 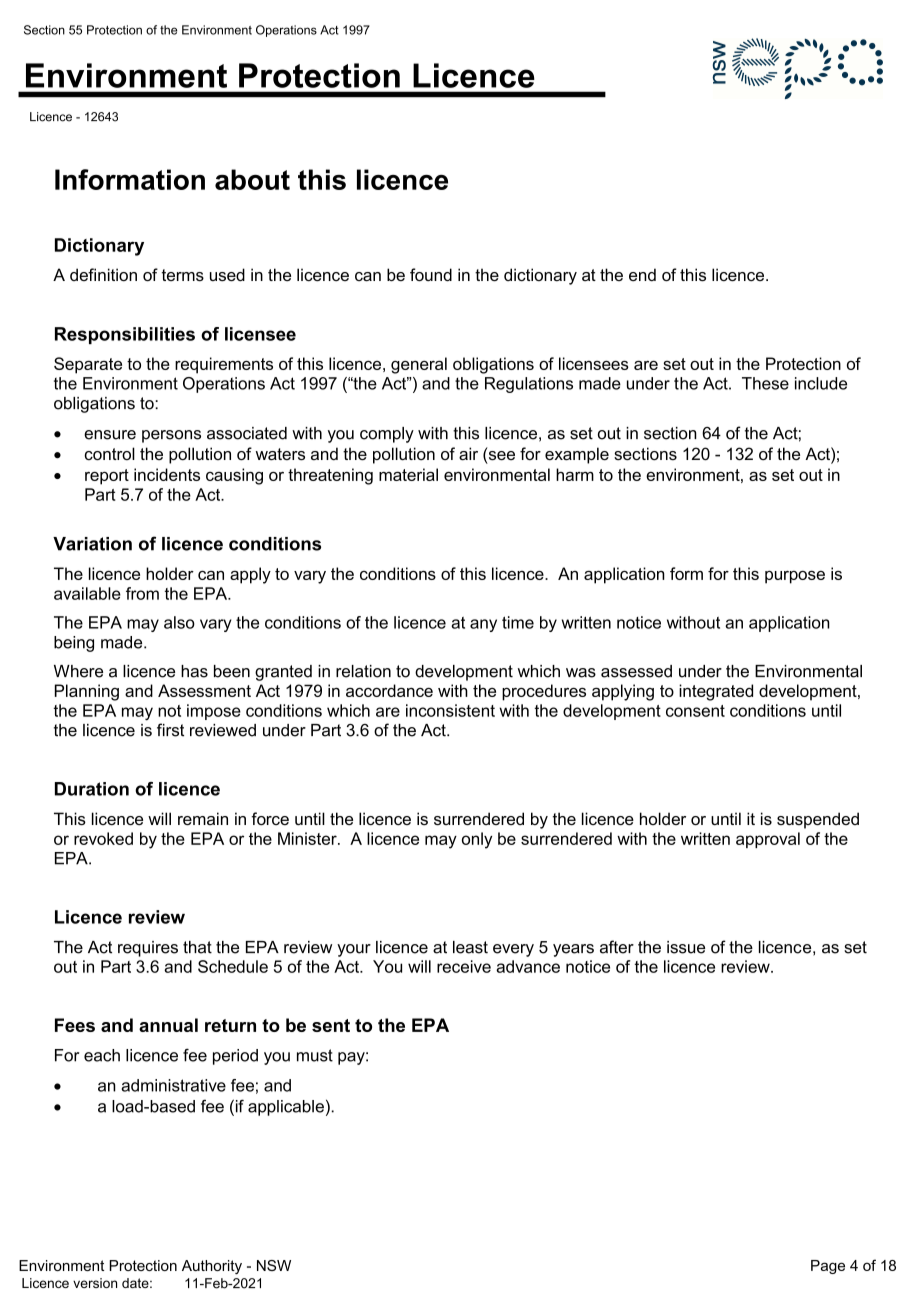 I want to click on any, so click(x=483, y=625).
